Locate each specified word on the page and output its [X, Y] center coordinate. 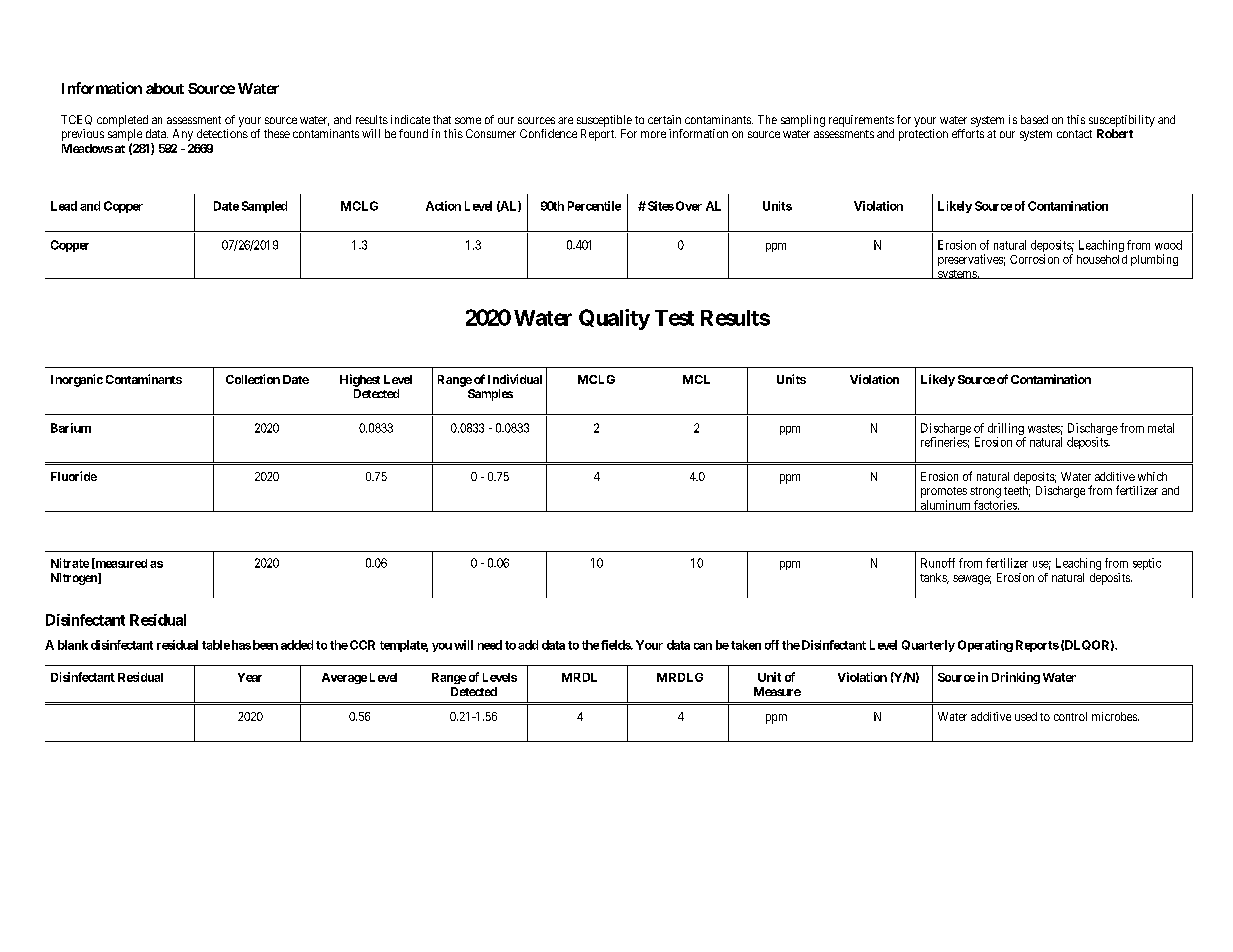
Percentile [594, 206]
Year [250, 677]
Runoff [938, 563]
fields [616, 645]
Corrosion [1034, 259]
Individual [515, 379]
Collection [253, 379]
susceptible [604, 121]
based [1034, 119]
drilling [1007, 430]
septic [1147, 564]
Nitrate [70, 563]
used [1026, 716]
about [165, 88]
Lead [64, 206]
